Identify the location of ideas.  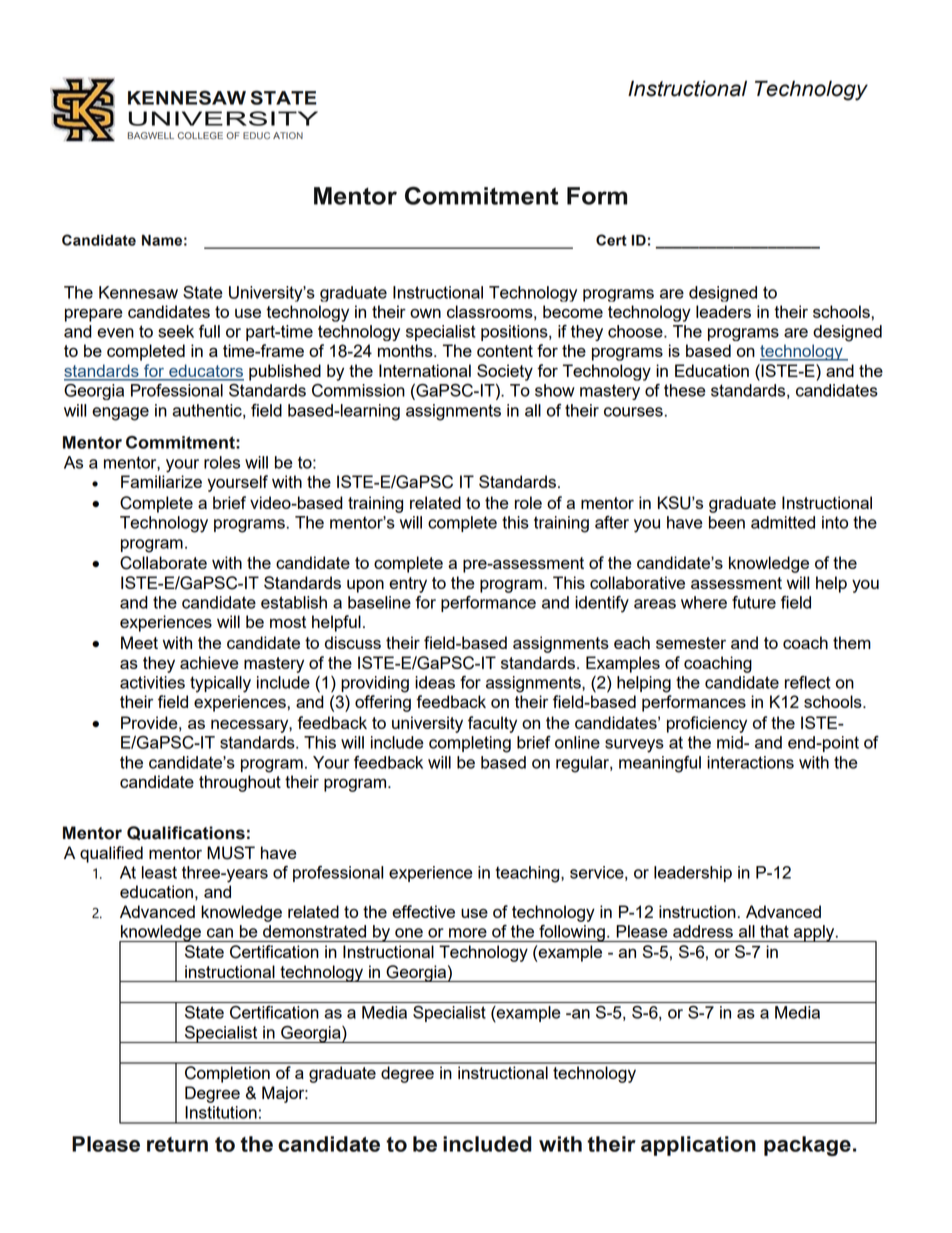
(435, 682).
